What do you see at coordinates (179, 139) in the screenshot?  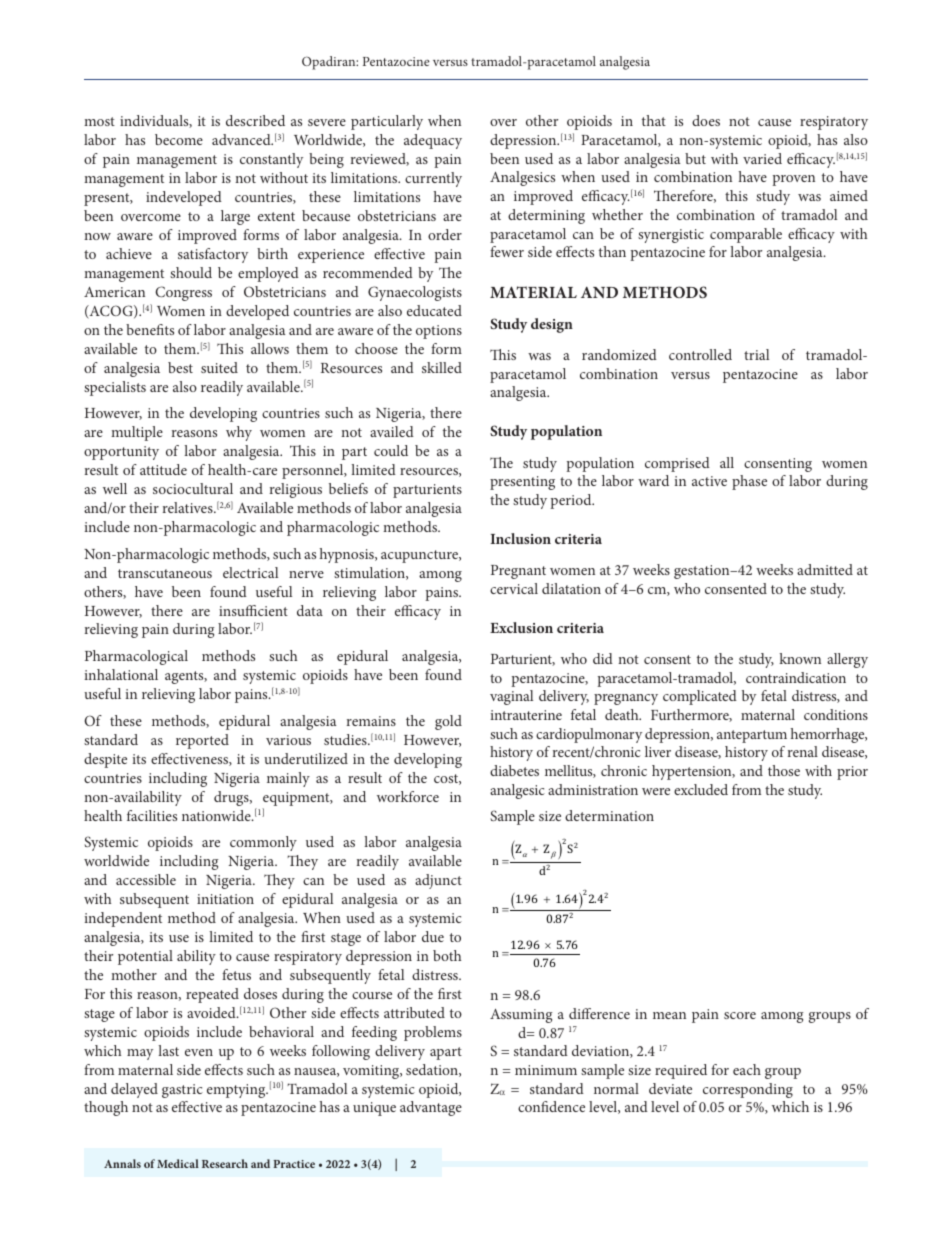 I see `become` at bounding box center [179, 139].
